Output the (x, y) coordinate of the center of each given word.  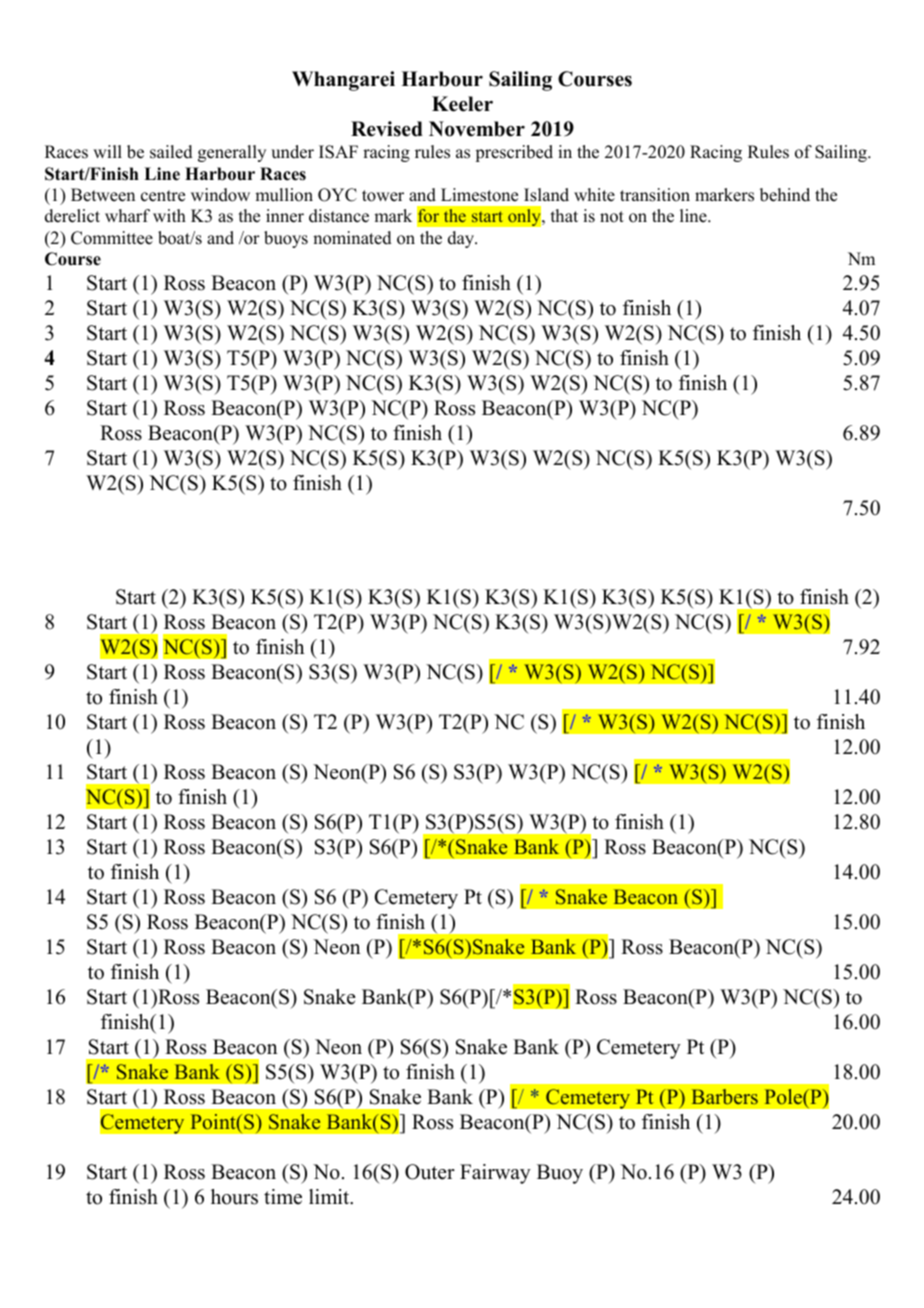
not (612, 217)
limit (330, 1197)
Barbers (725, 1096)
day (462, 239)
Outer (430, 1172)
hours (234, 1197)
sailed (171, 152)
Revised (387, 129)
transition (655, 195)
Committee (112, 238)
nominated (352, 238)
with (169, 215)
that (564, 215)
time (283, 1197)
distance (339, 216)
